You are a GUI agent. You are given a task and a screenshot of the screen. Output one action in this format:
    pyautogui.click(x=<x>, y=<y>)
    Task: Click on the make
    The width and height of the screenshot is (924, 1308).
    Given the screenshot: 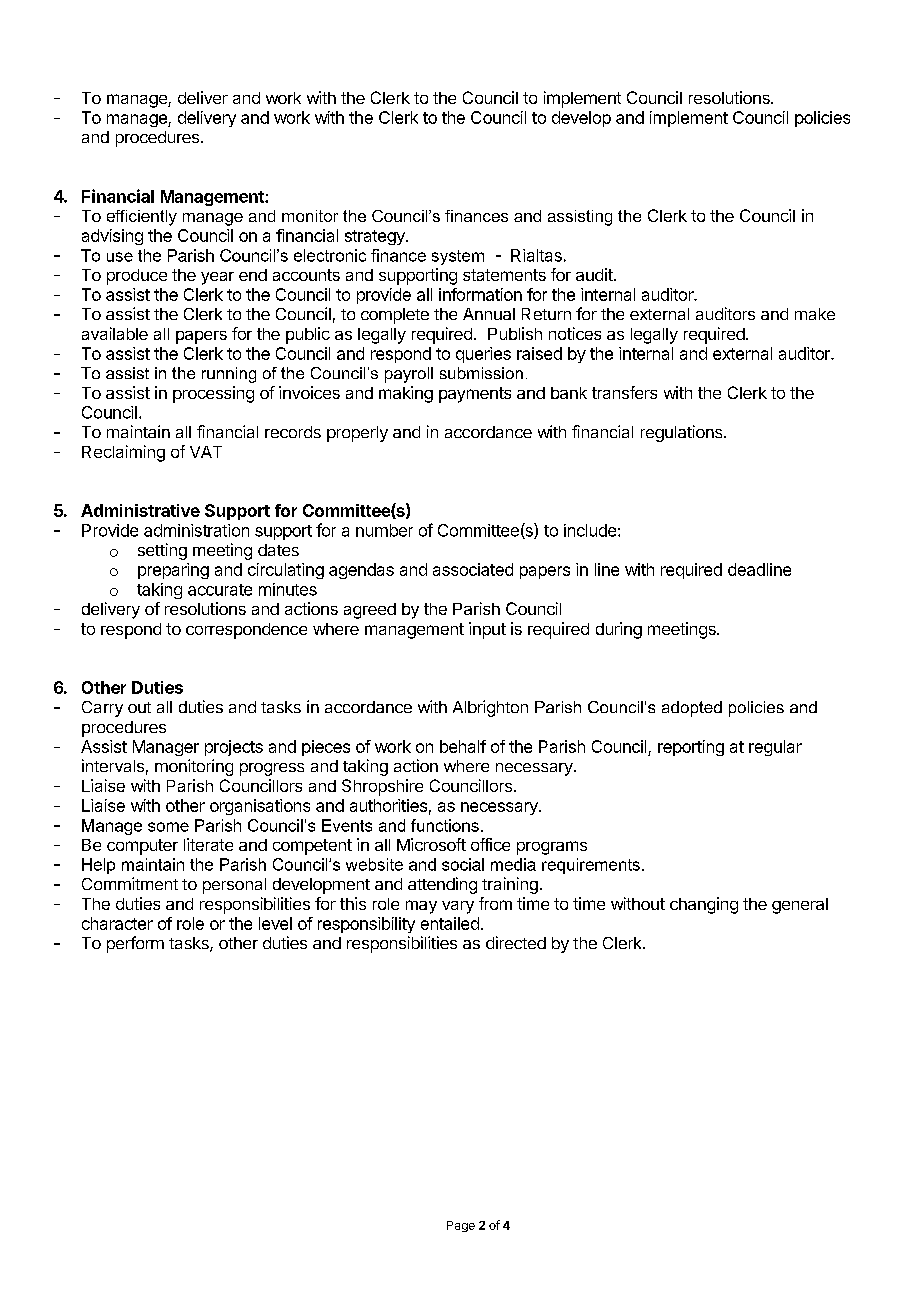 What is the action you would take?
    pyautogui.click(x=815, y=314)
